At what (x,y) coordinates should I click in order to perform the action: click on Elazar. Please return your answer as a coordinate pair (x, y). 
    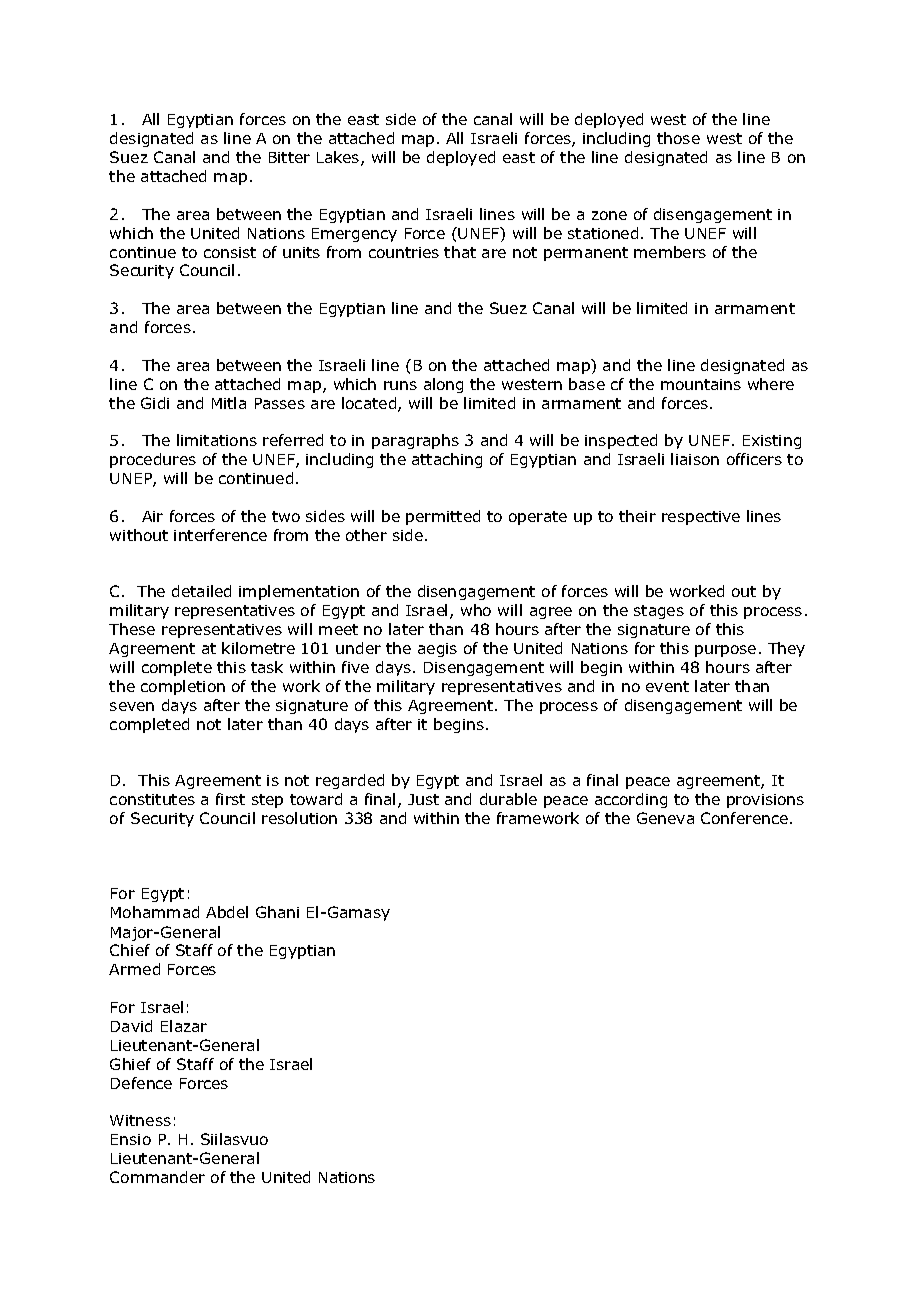
    Looking at the image, I should click on (184, 1026).
